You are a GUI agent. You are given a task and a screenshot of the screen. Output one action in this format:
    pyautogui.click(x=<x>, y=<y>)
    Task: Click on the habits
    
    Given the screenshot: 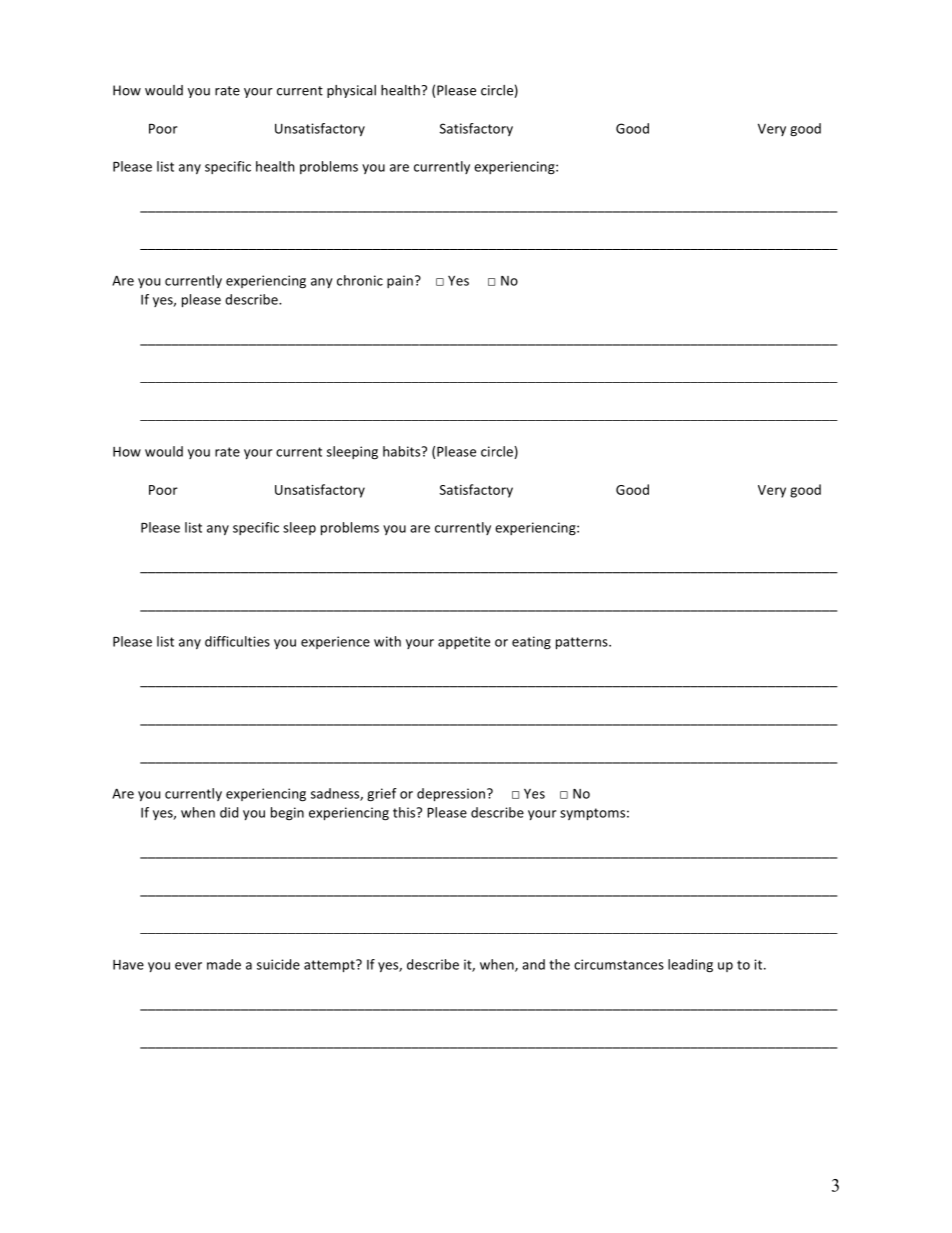 What is the action you would take?
    pyautogui.click(x=403, y=451)
